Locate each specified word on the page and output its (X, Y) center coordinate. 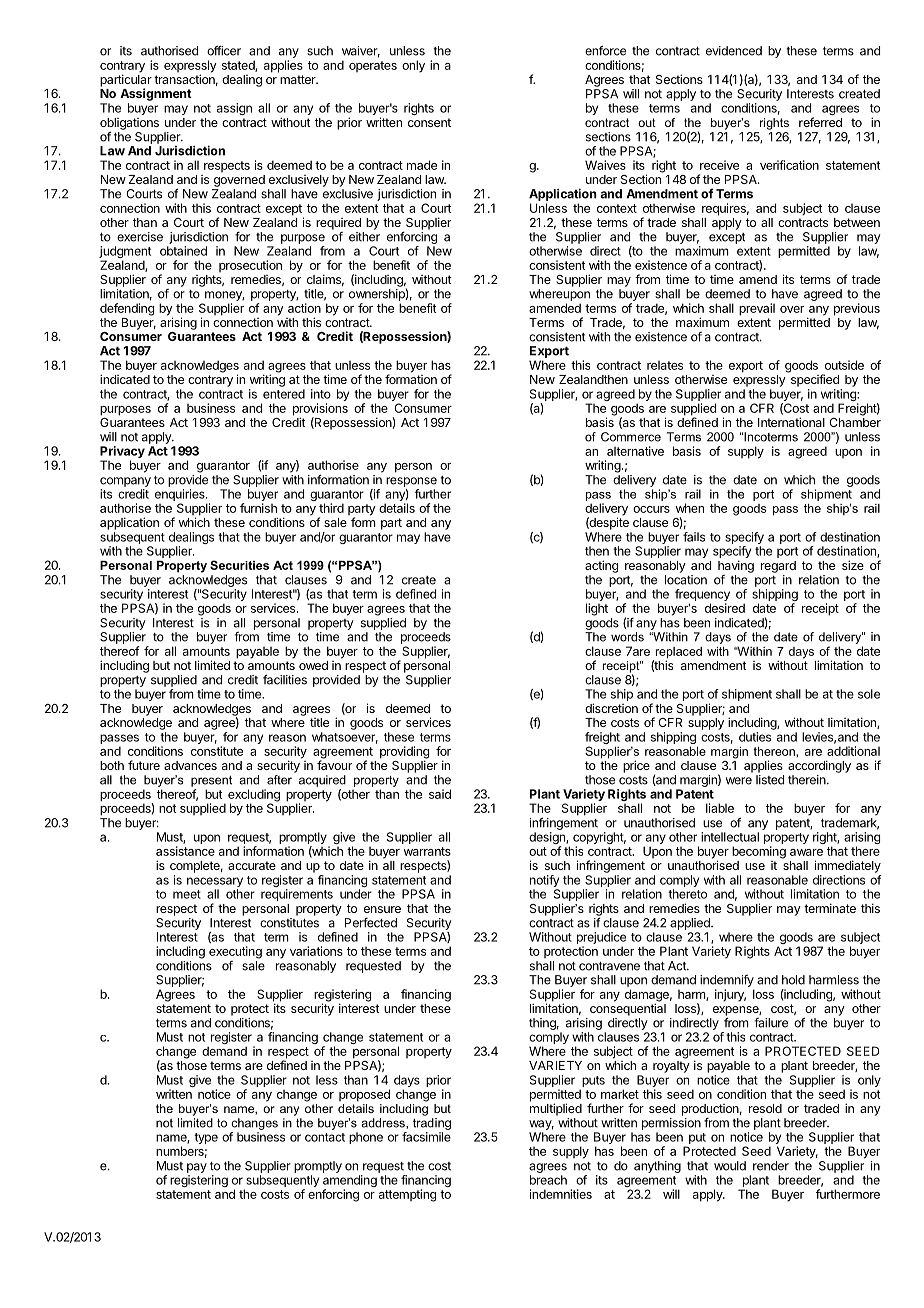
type (206, 1138)
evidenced (734, 51)
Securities (239, 565)
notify (544, 882)
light (597, 609)
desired (725, 608)
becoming (759, 852)
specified (813, 379)
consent (429, 122)
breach (548, 1180)
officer (224, 50)
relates (665, 365)
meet (187, 894)
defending (127, 309)
